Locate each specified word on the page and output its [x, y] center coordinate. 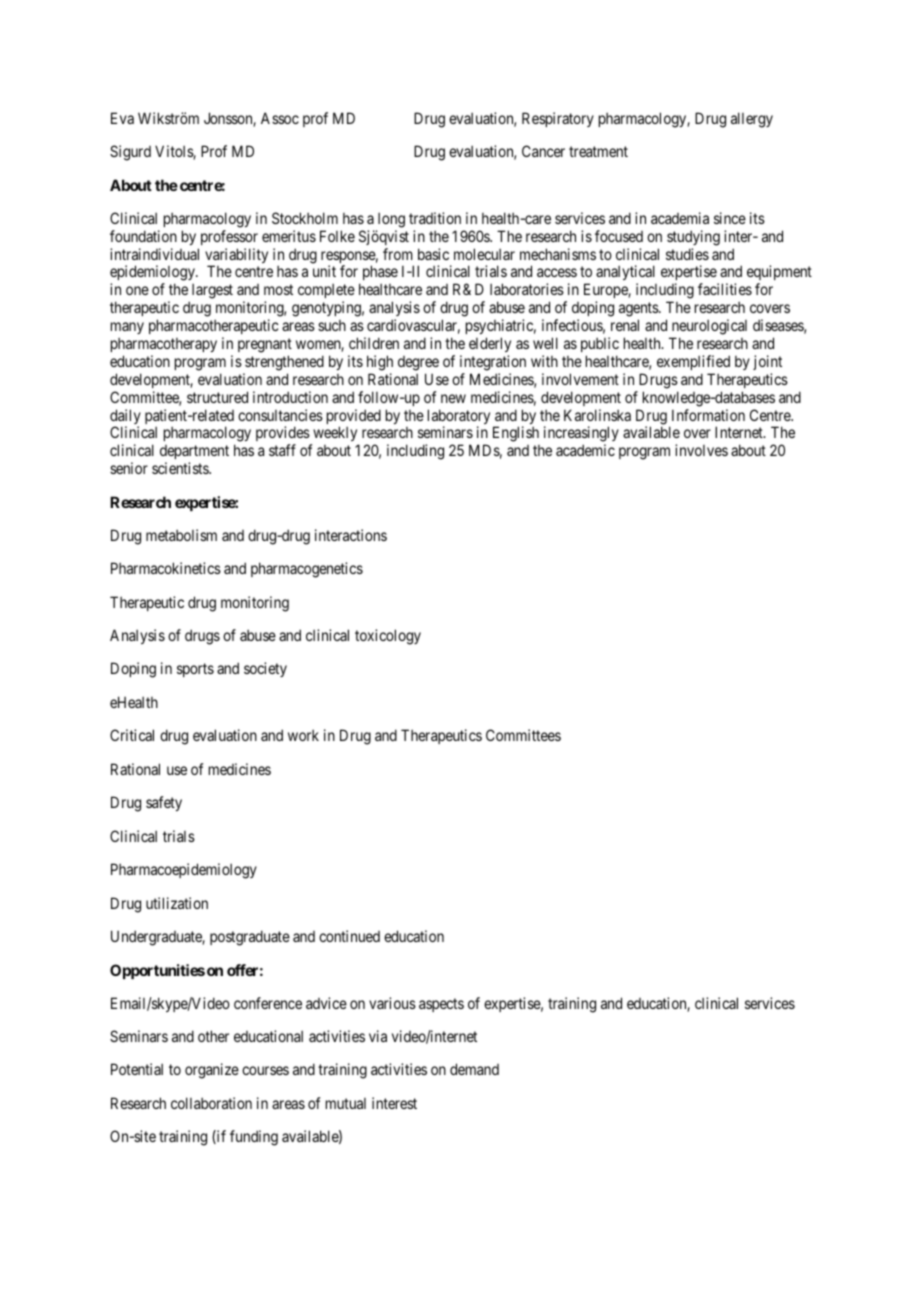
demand [474, 1069]
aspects [441, 1005]
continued [349, 936]
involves [701, 450]
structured [217, 397]
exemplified [693, 362]
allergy [752, 120]
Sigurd [130, 153]
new [453, 398]
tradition [435, 218]
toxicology [388, 637]
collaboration [211, 1103]
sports [195, 670]
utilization [177, 903]
